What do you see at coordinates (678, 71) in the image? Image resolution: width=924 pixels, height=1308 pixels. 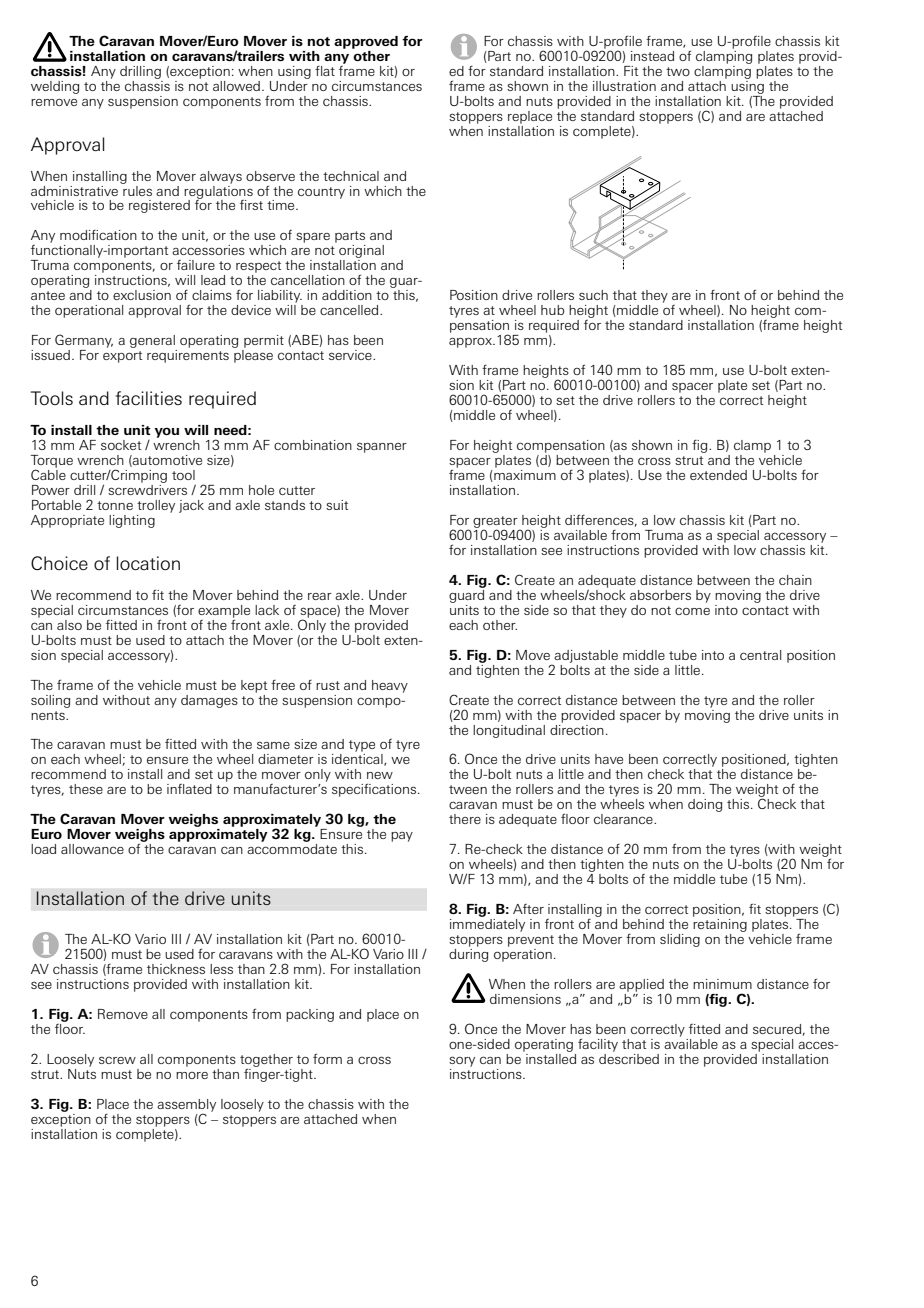 I see `two` at bounding box center [678, 71].
